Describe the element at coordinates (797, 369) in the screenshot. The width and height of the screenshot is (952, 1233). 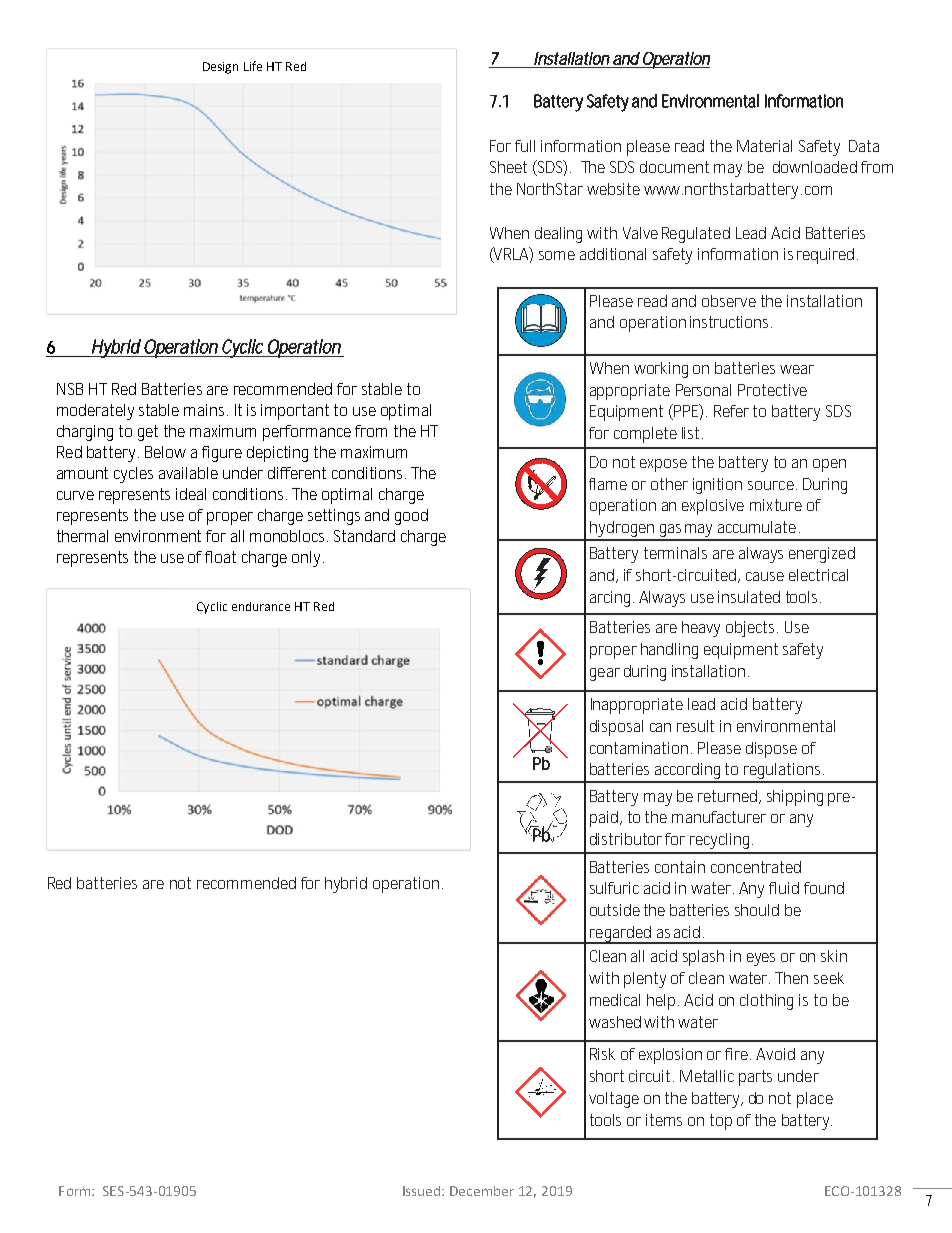
I see `wear` at that location.
